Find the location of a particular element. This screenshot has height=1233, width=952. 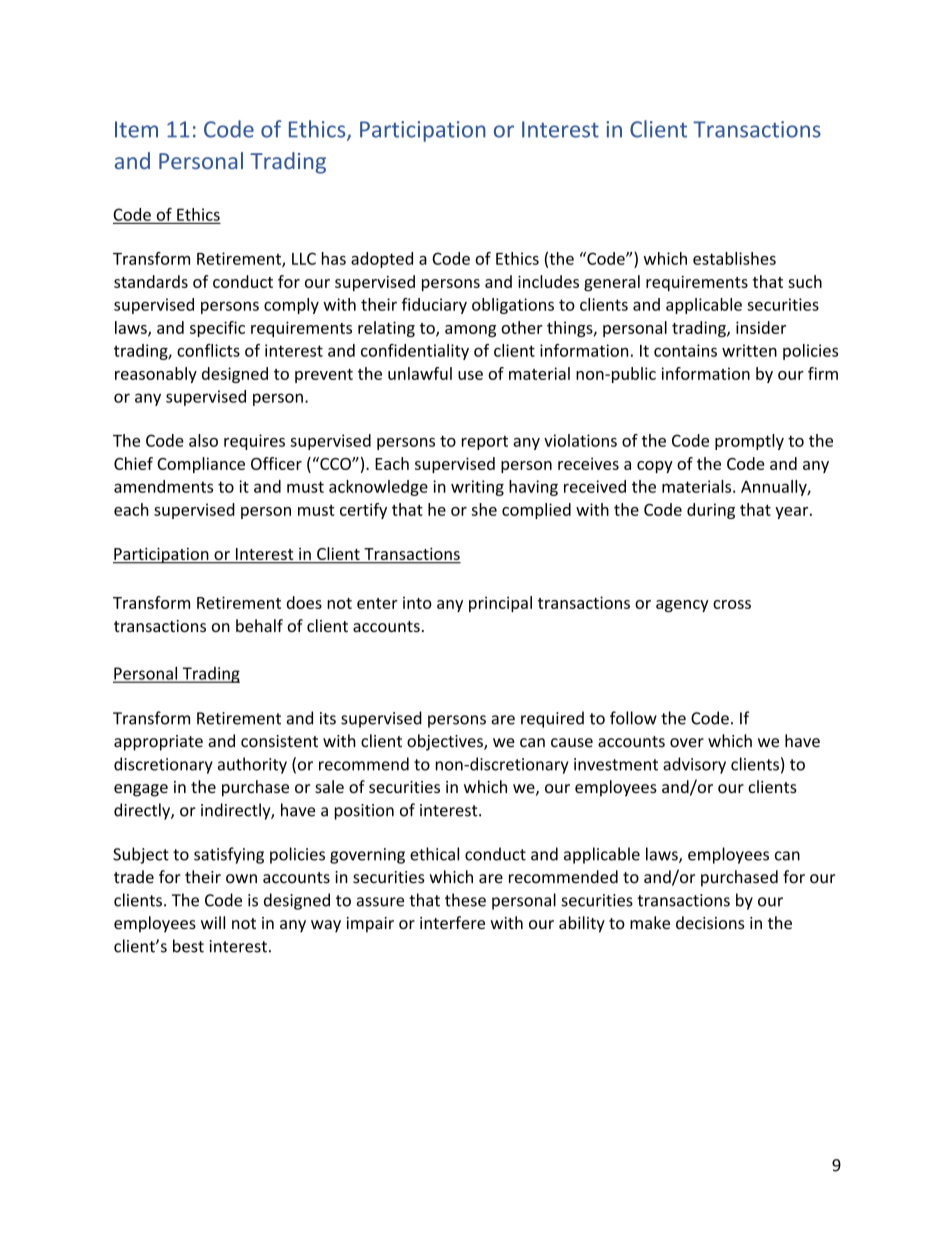

decisions is located at coordinates (710, 922).
